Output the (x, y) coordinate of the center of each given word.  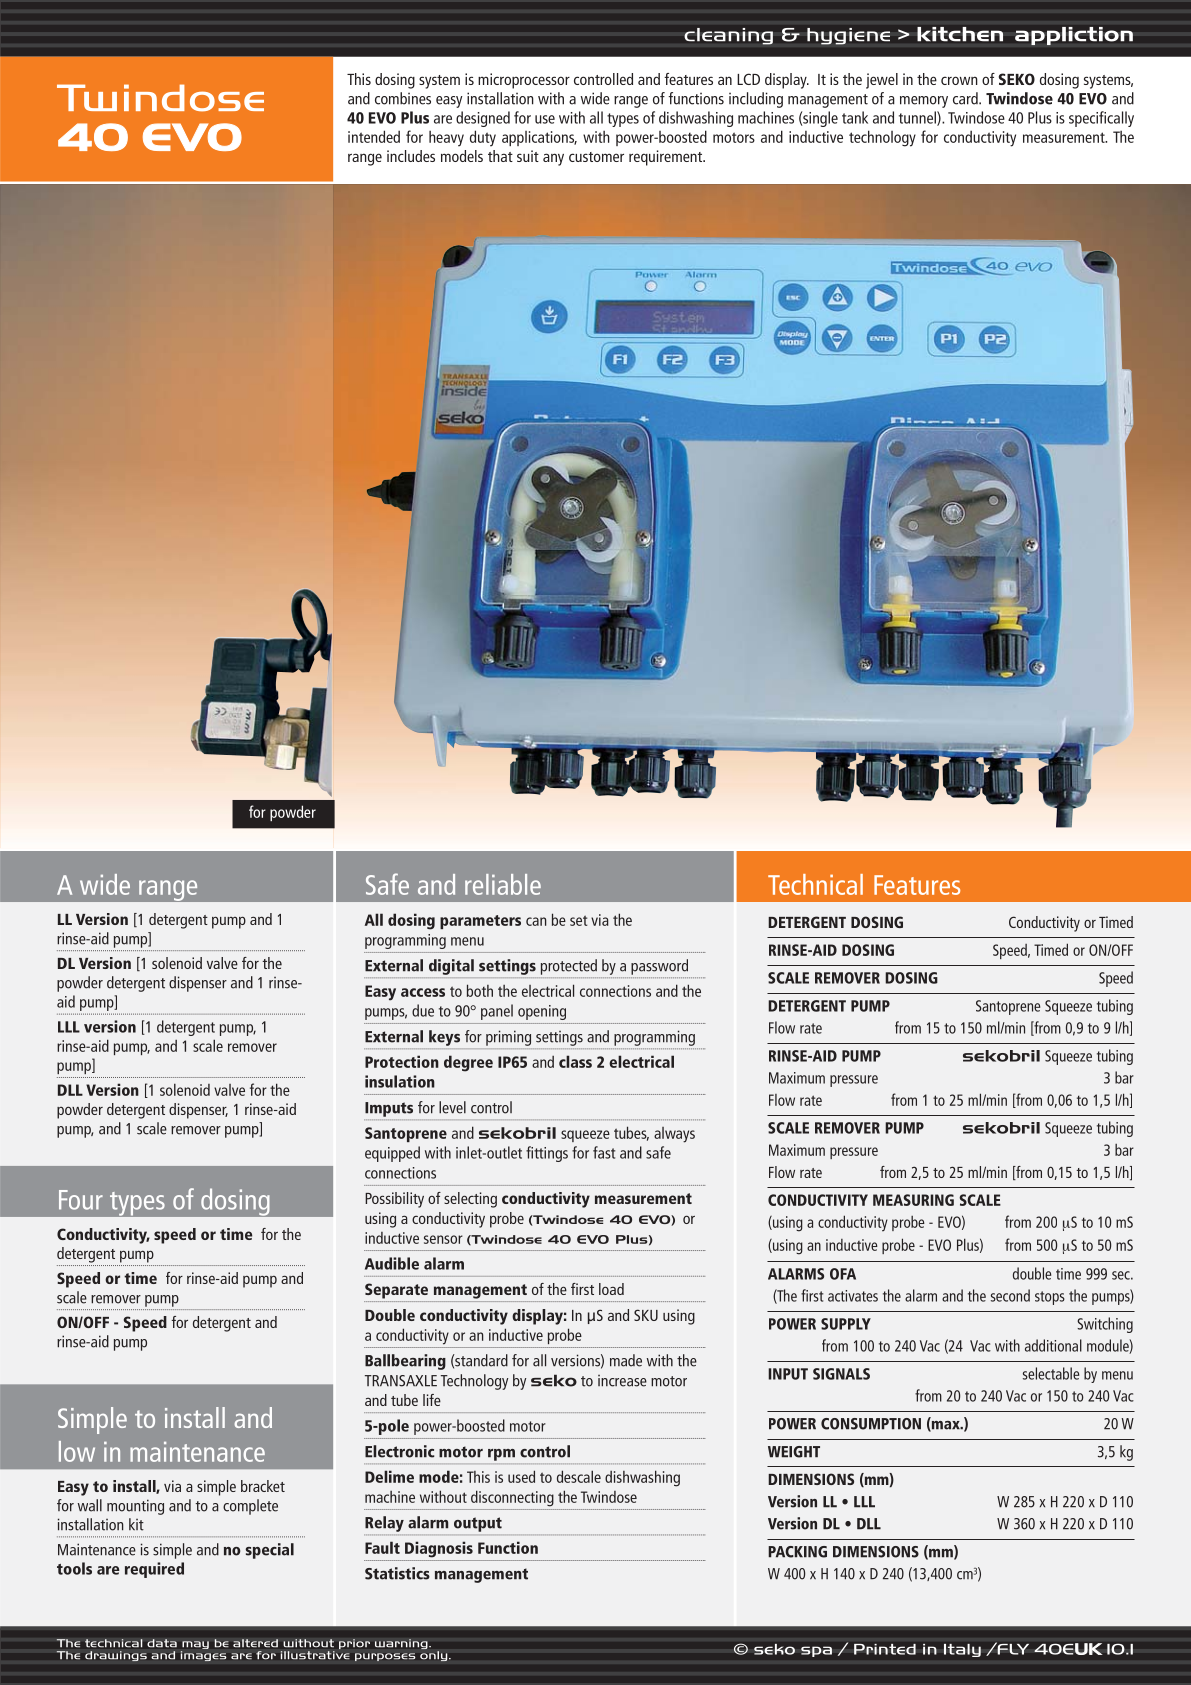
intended (374, 136)
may (195, 1646)
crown (959, 80)
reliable (503, 884)
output (478, 1524)
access (423, 992)
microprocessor (524, 81)
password (659, 967)
